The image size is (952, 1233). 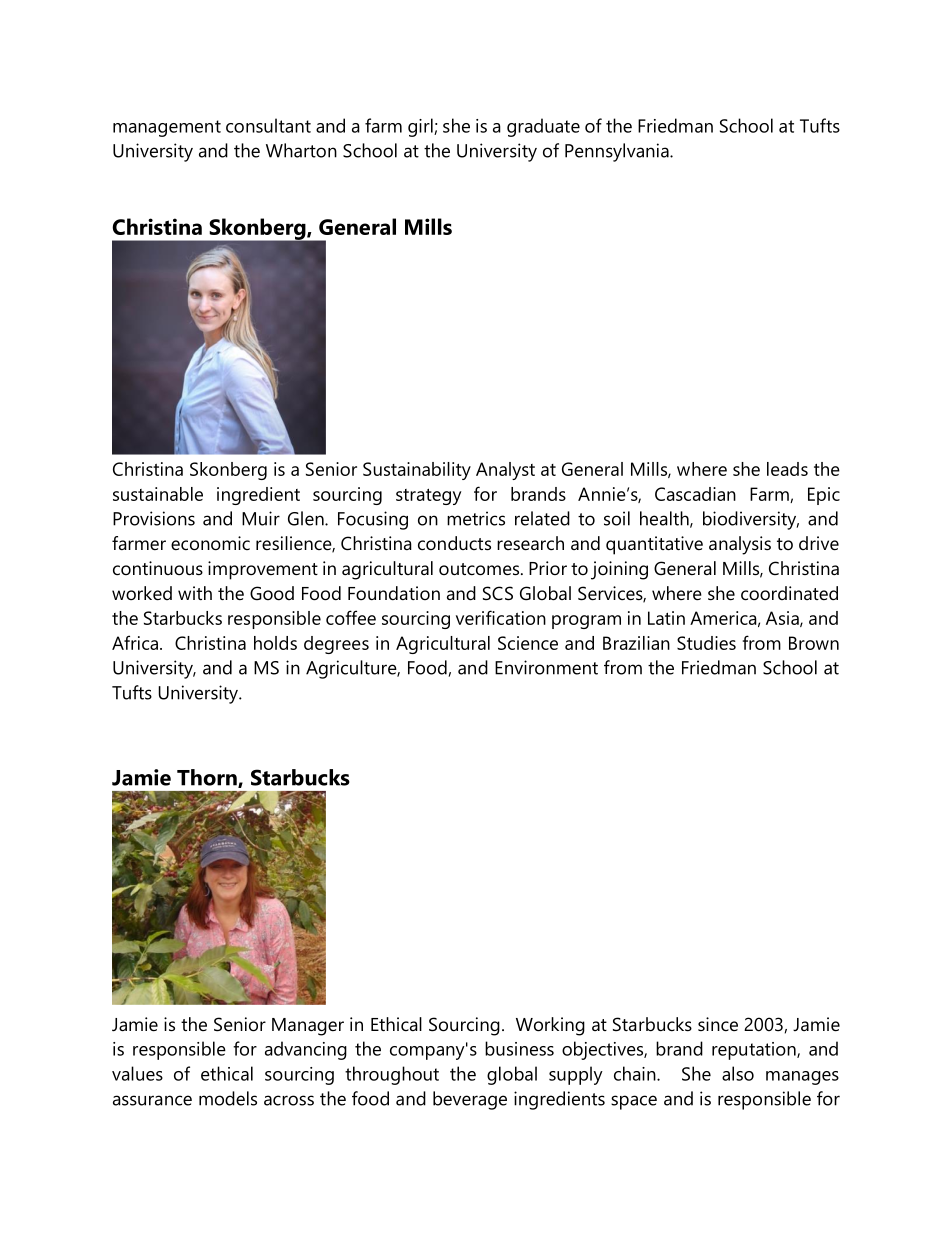 What do you see at coordinates (787, 469) in the screenshot?
I see `leads` at bounding box center [787, 469].
